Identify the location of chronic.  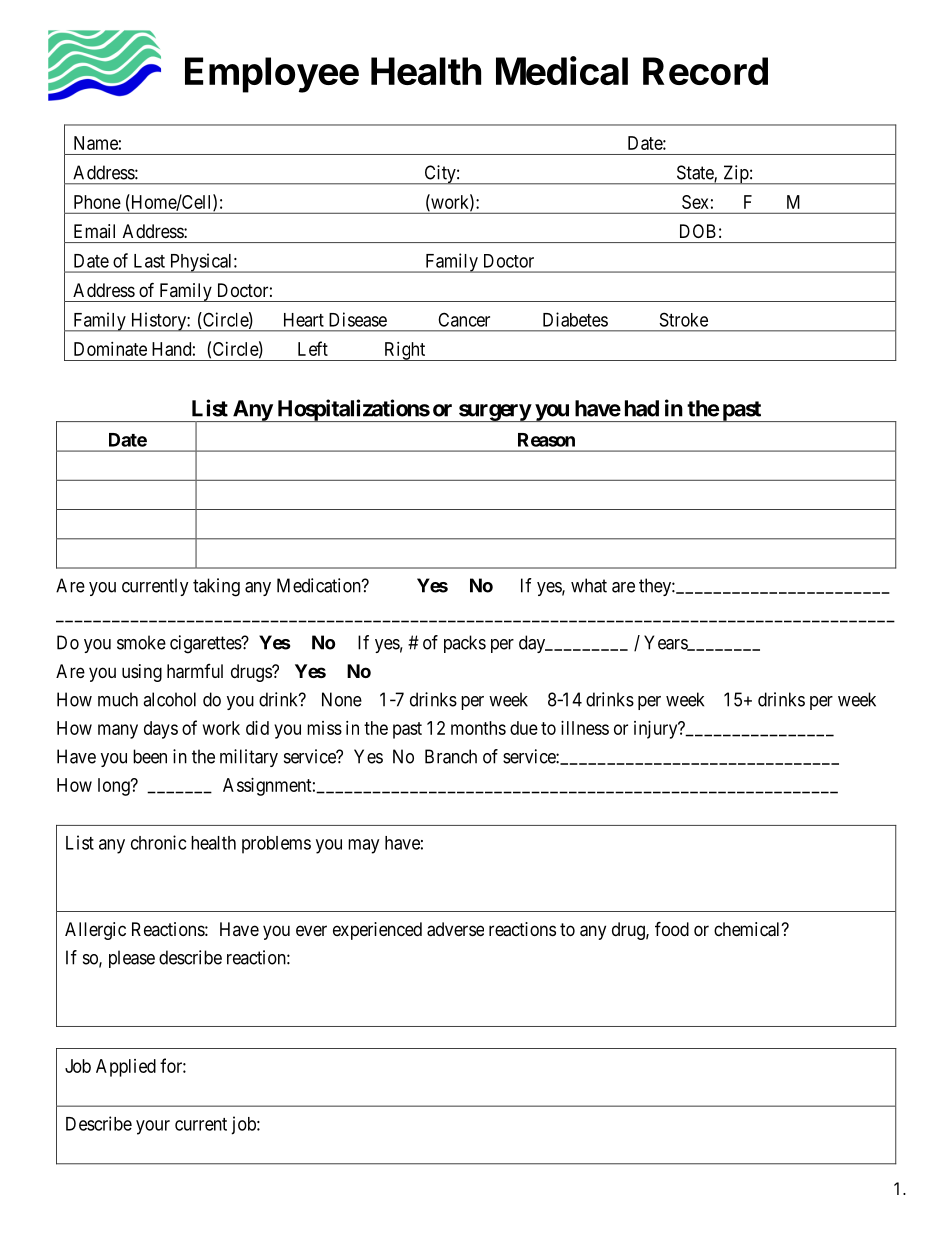
(158, 842).
